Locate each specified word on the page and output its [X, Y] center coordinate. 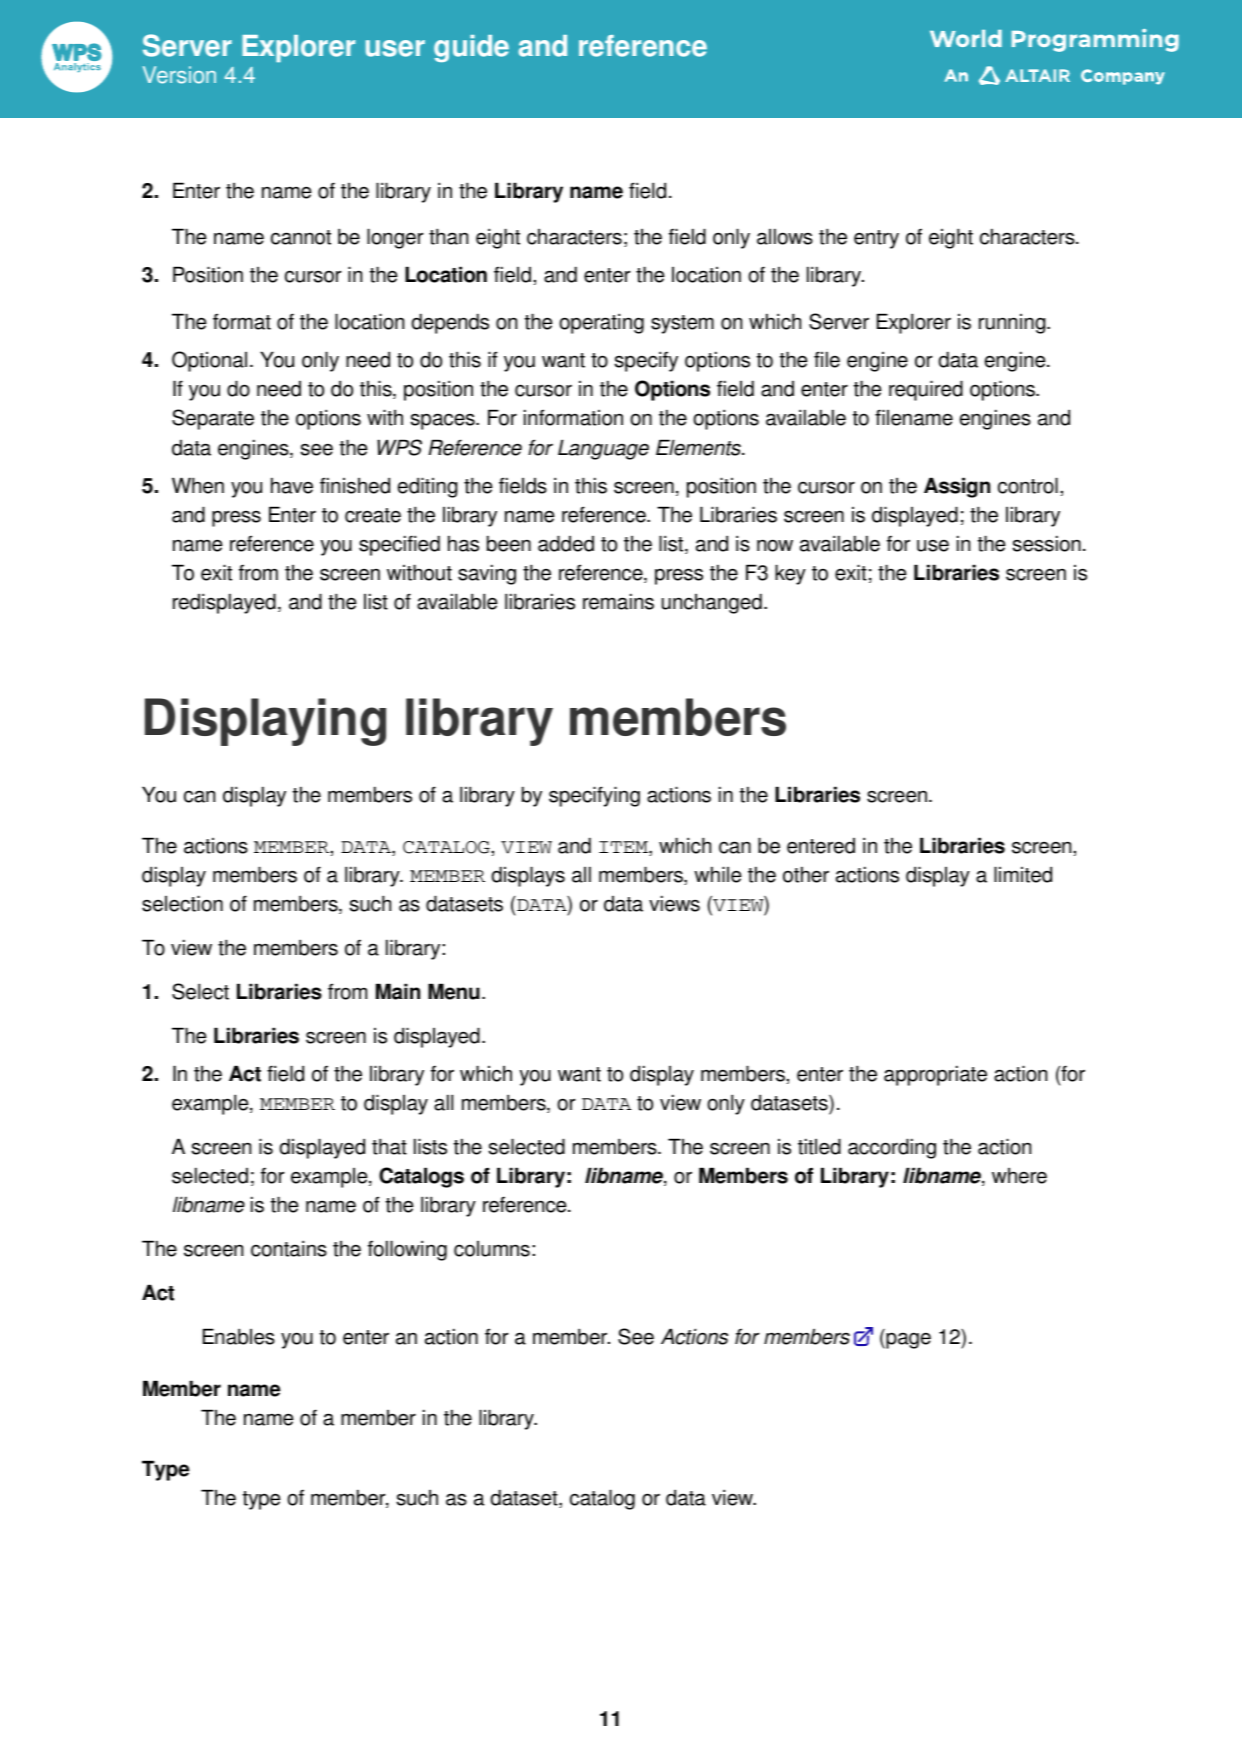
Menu [454, 991]
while [717, 874]
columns [492, 1249]
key [790, 574]
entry [876, 239]
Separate [213, 419]
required [926, 390]
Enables [239, 1336]
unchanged [712, 603]
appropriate [935, 1075]
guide [471, 48]
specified [399, 545]
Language [603, 449]
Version [179, 75]
